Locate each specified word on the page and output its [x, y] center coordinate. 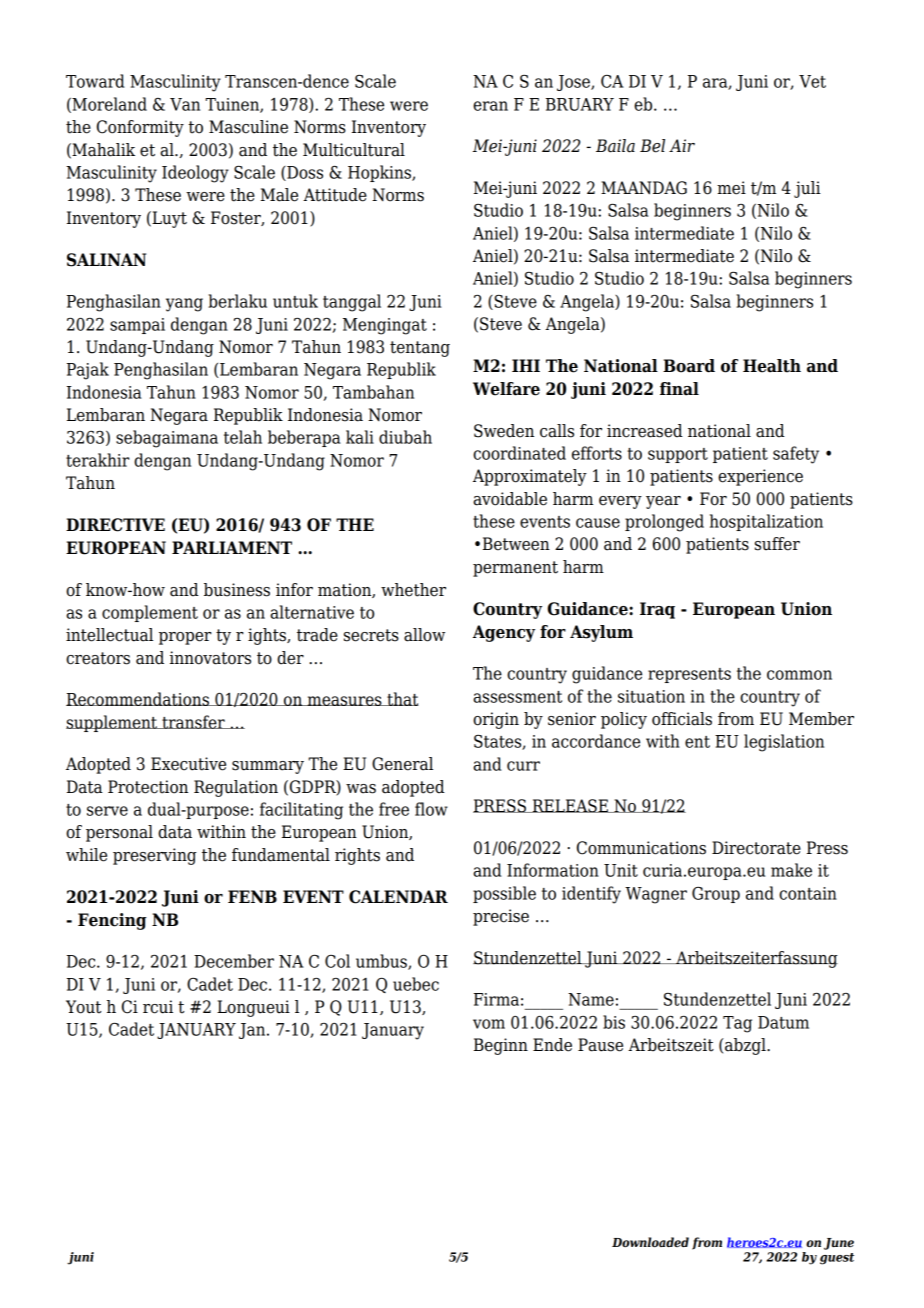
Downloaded [650, 1242]
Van [185, 104]
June [839, 1244]
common [799, 675]
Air [682, 145]
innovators [210, 658]
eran [490, 106]
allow [424, 635]
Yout [83, 1007]
